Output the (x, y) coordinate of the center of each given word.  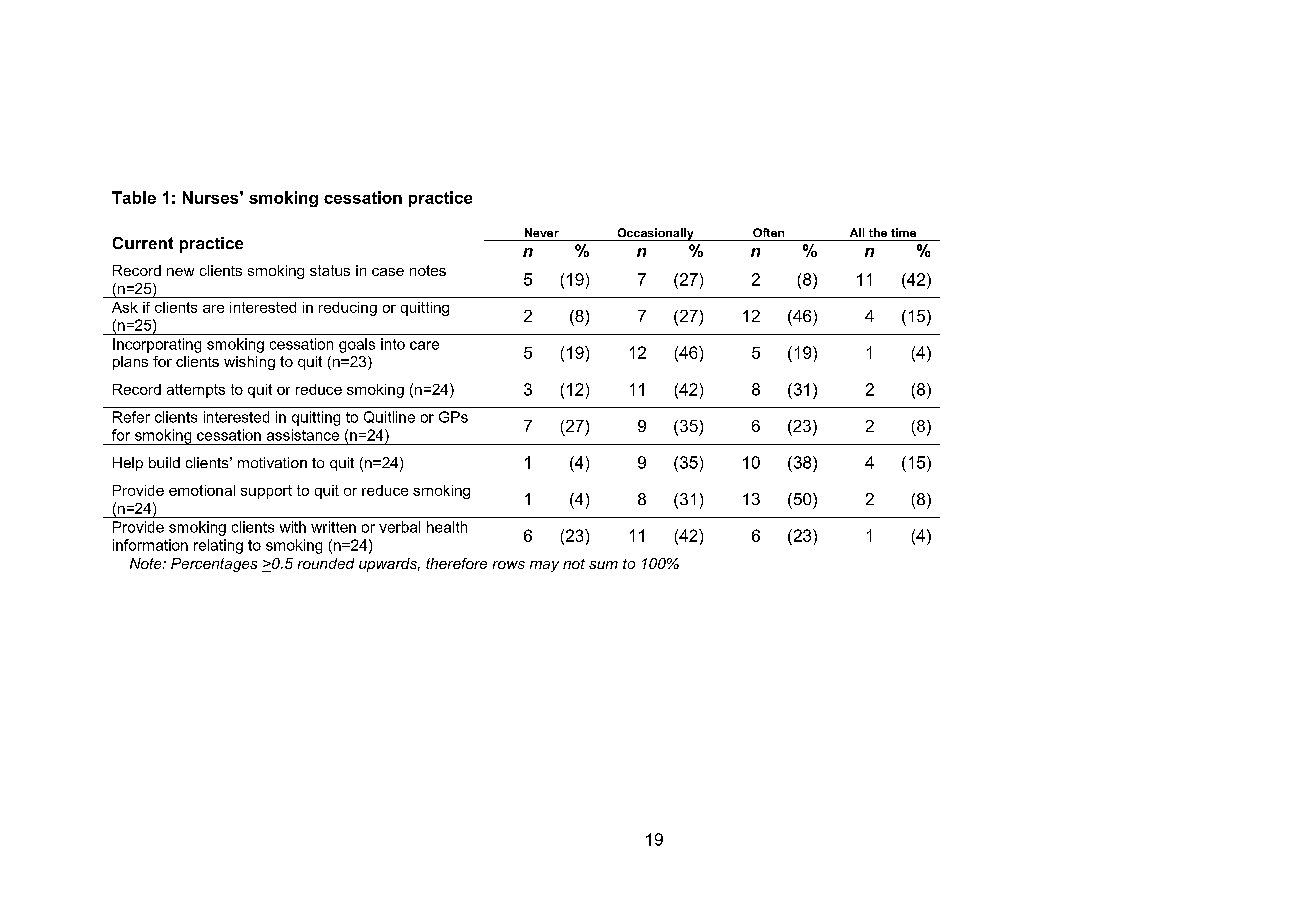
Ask (125, 307)
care (424, 345)
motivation (272, 462)
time (903, 232)
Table (134, 197)
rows (509, 565)
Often (768, 232)
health (447, 527)
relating (218, 546)
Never (542, 232)
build (164, 462)
